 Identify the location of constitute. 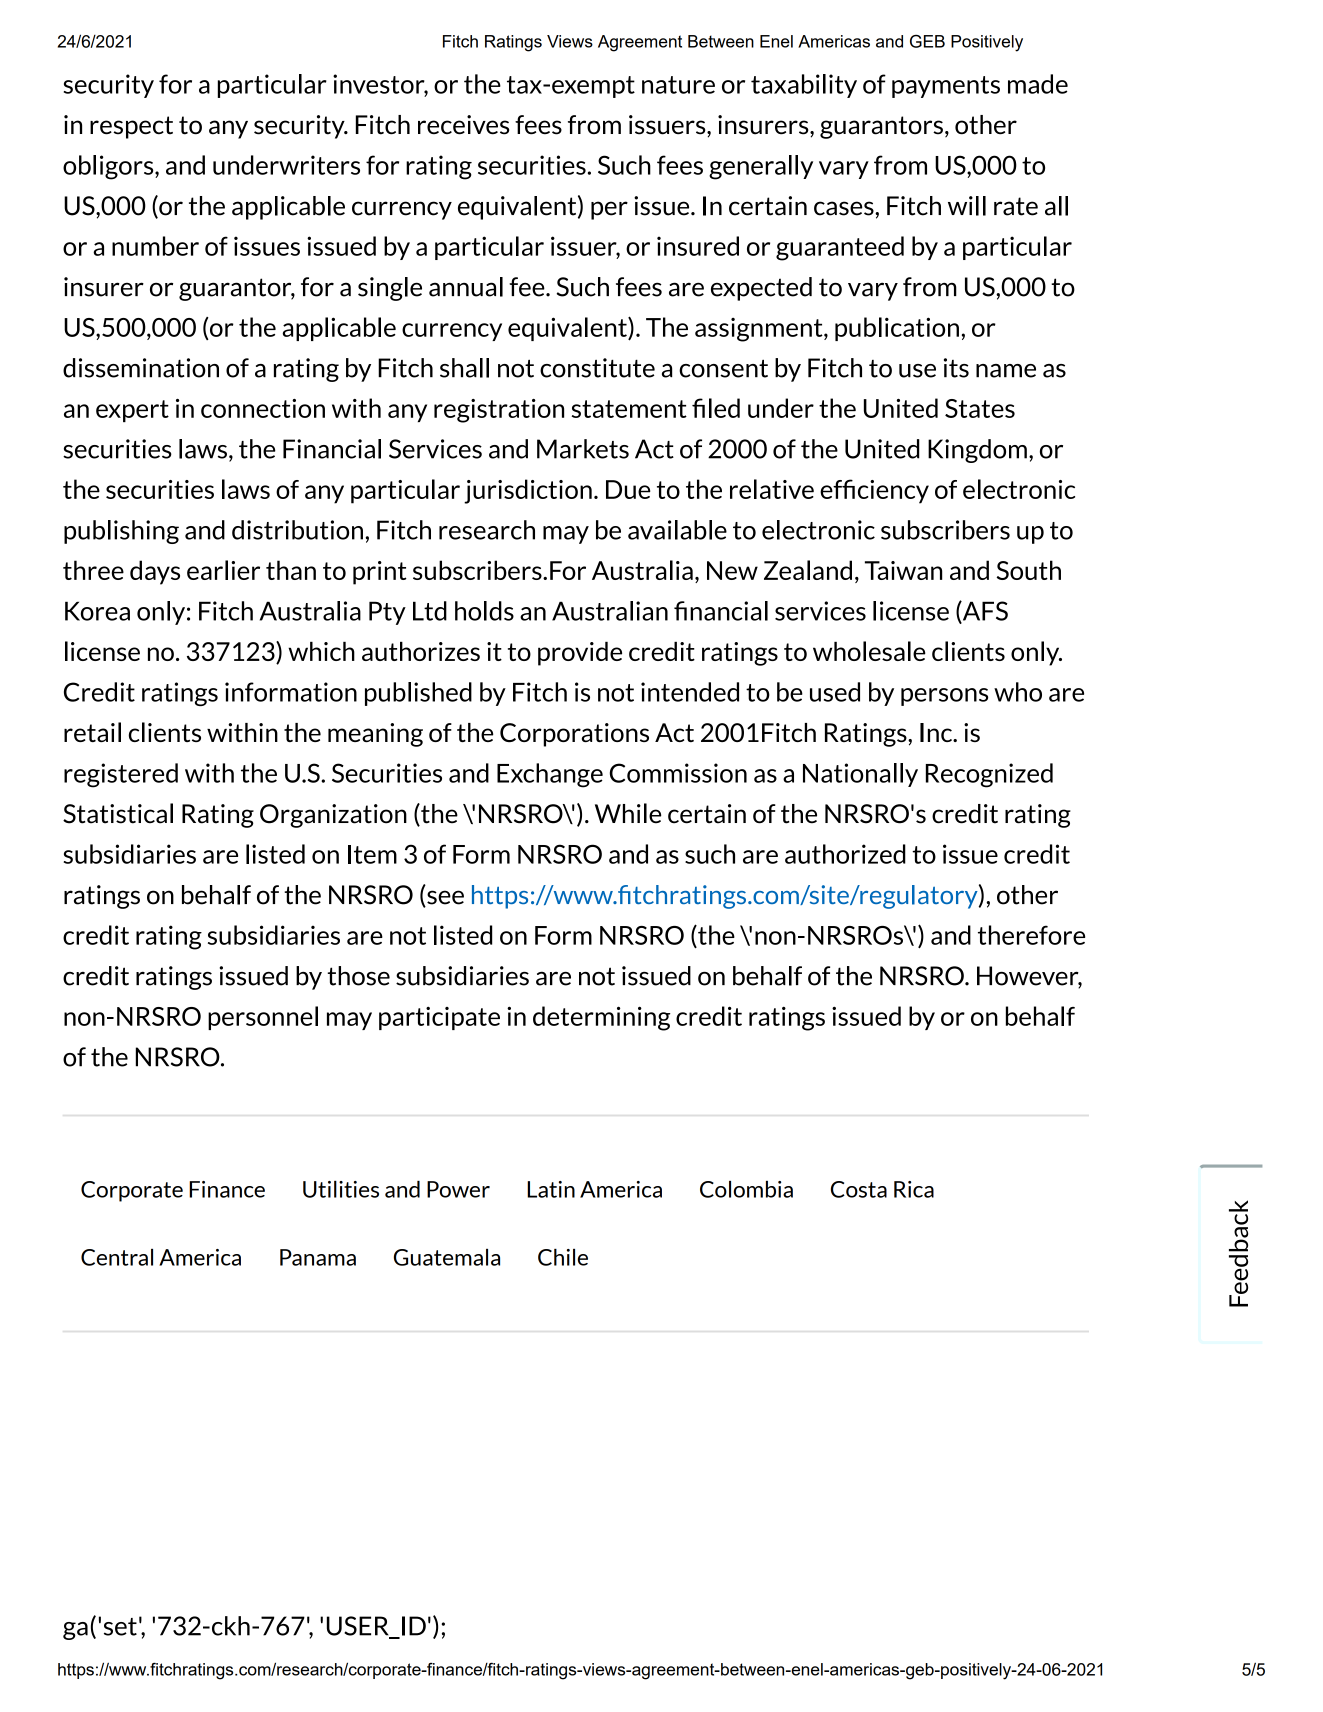
(597, 368).
